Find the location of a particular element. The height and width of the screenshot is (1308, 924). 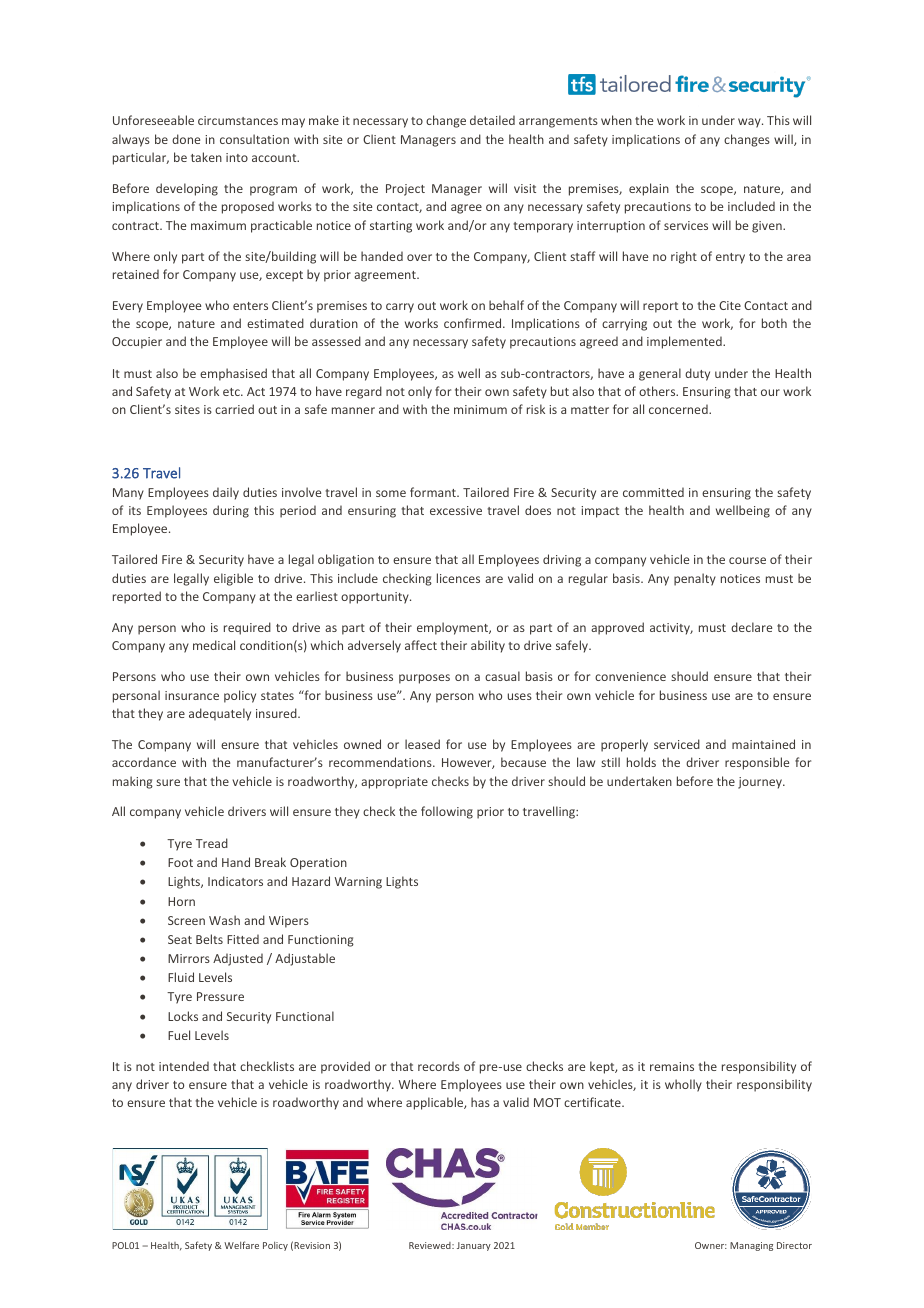

duty is located at coordinates (697, 374).
